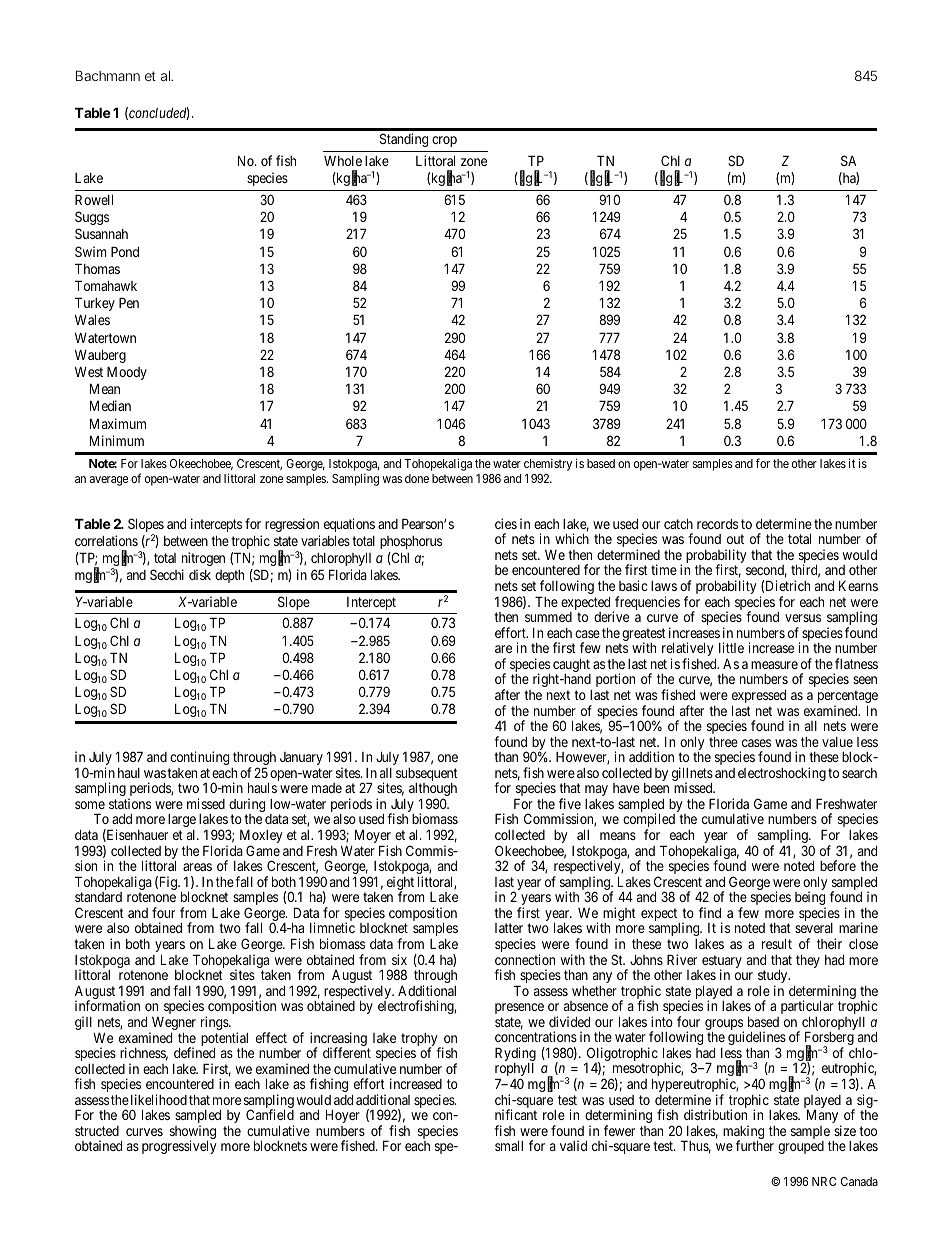  What do you see at coordinates (343, 161) in the screenshot?
I see `Whole` at bounding box center [343, 161].
